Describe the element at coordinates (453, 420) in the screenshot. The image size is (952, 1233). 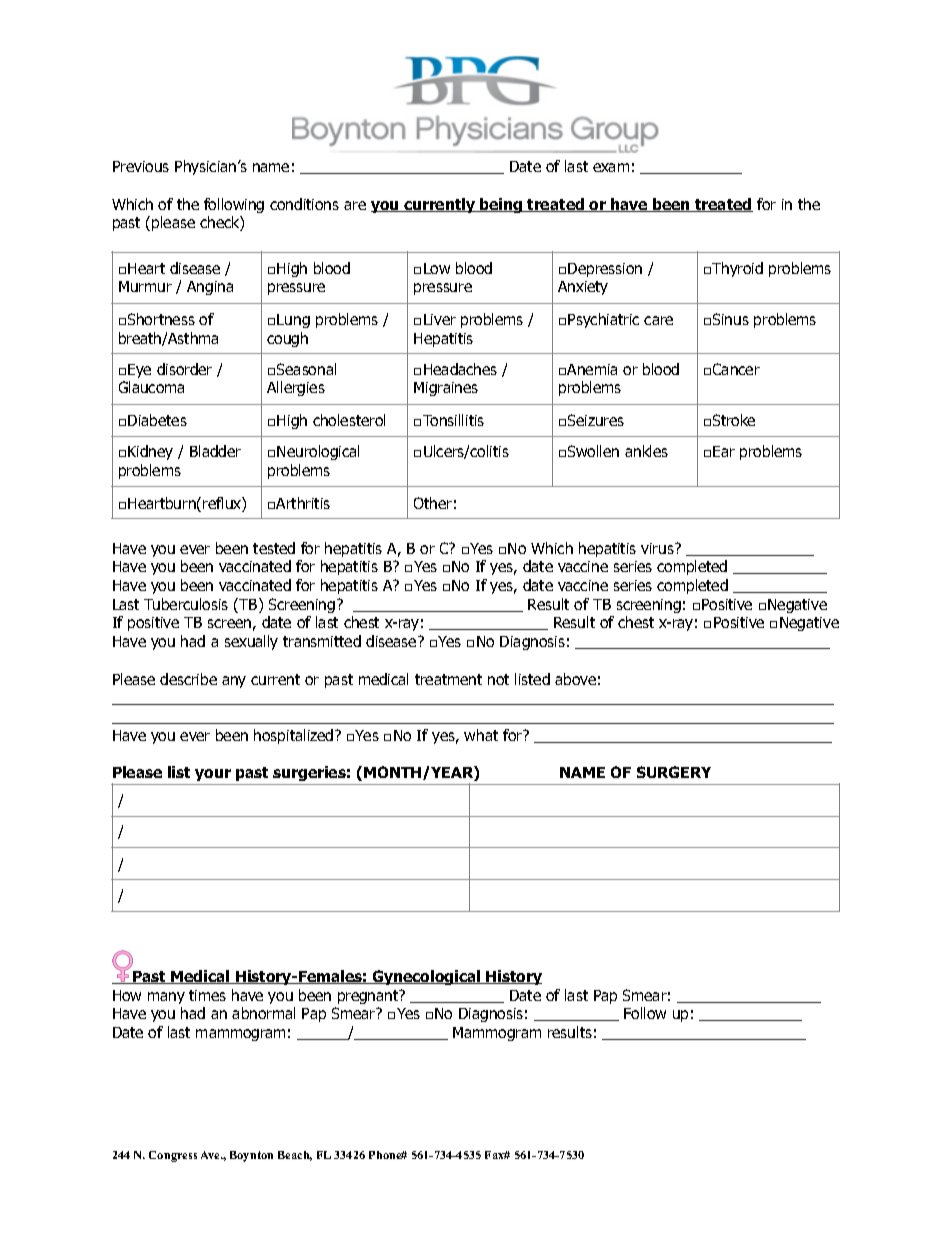
I see `Tonsillitis` at that location.
